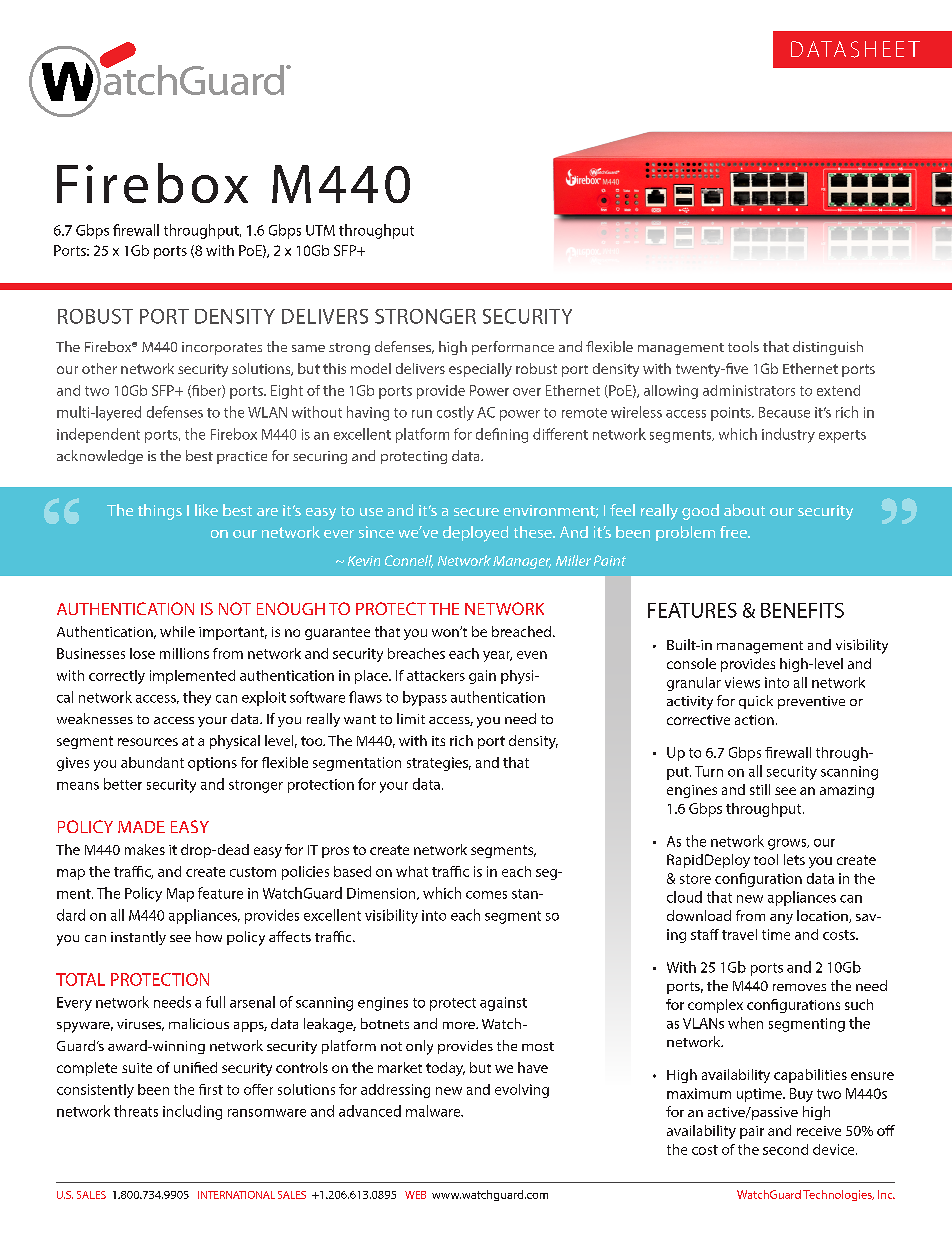 The image size is (952, 1233). What do you see at coordinates (744, 510) in the screenshot?
I see `about` at bounding box center [744, 510].
